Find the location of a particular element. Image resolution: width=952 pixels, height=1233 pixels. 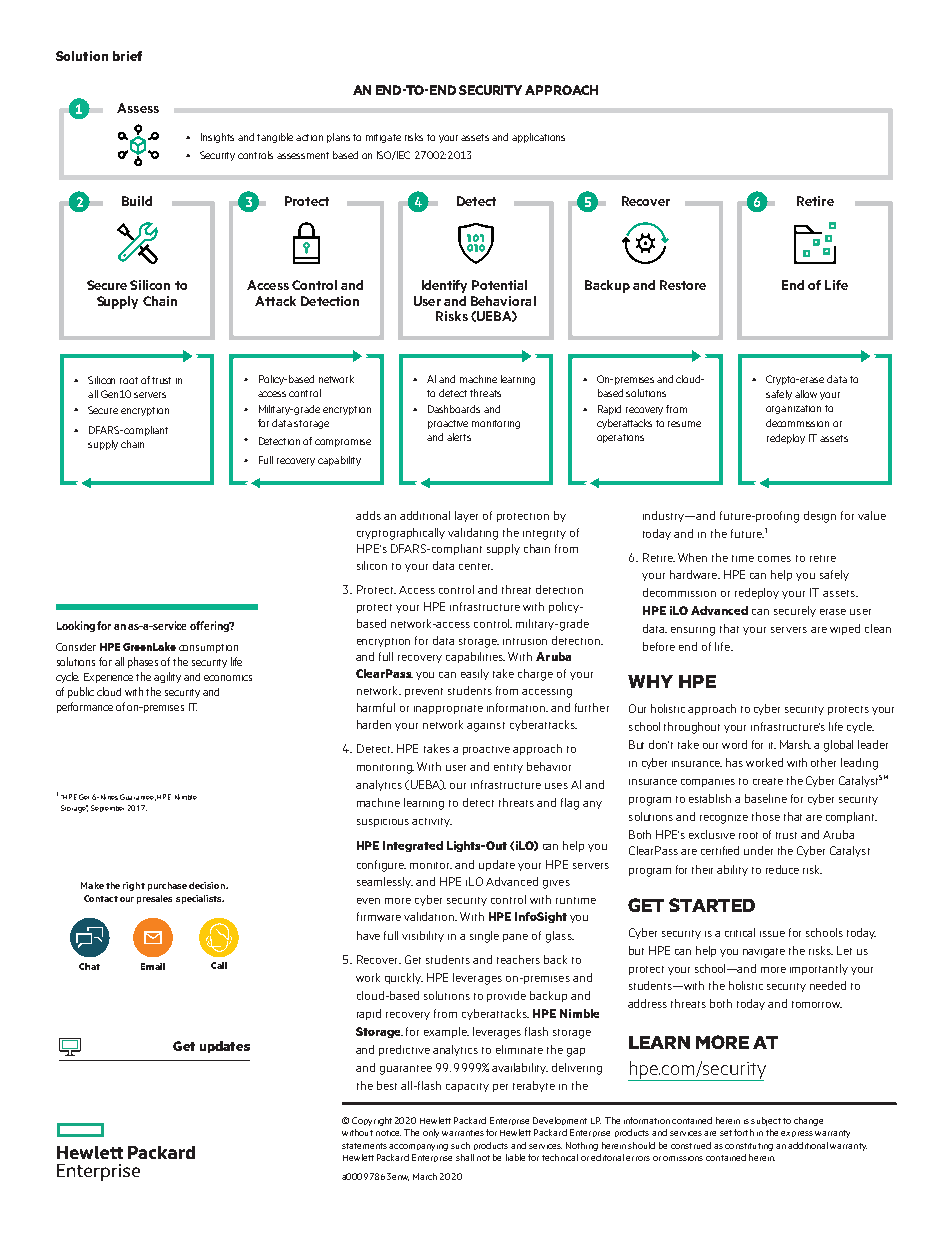

Restore is located at coordinates (683, 285).
